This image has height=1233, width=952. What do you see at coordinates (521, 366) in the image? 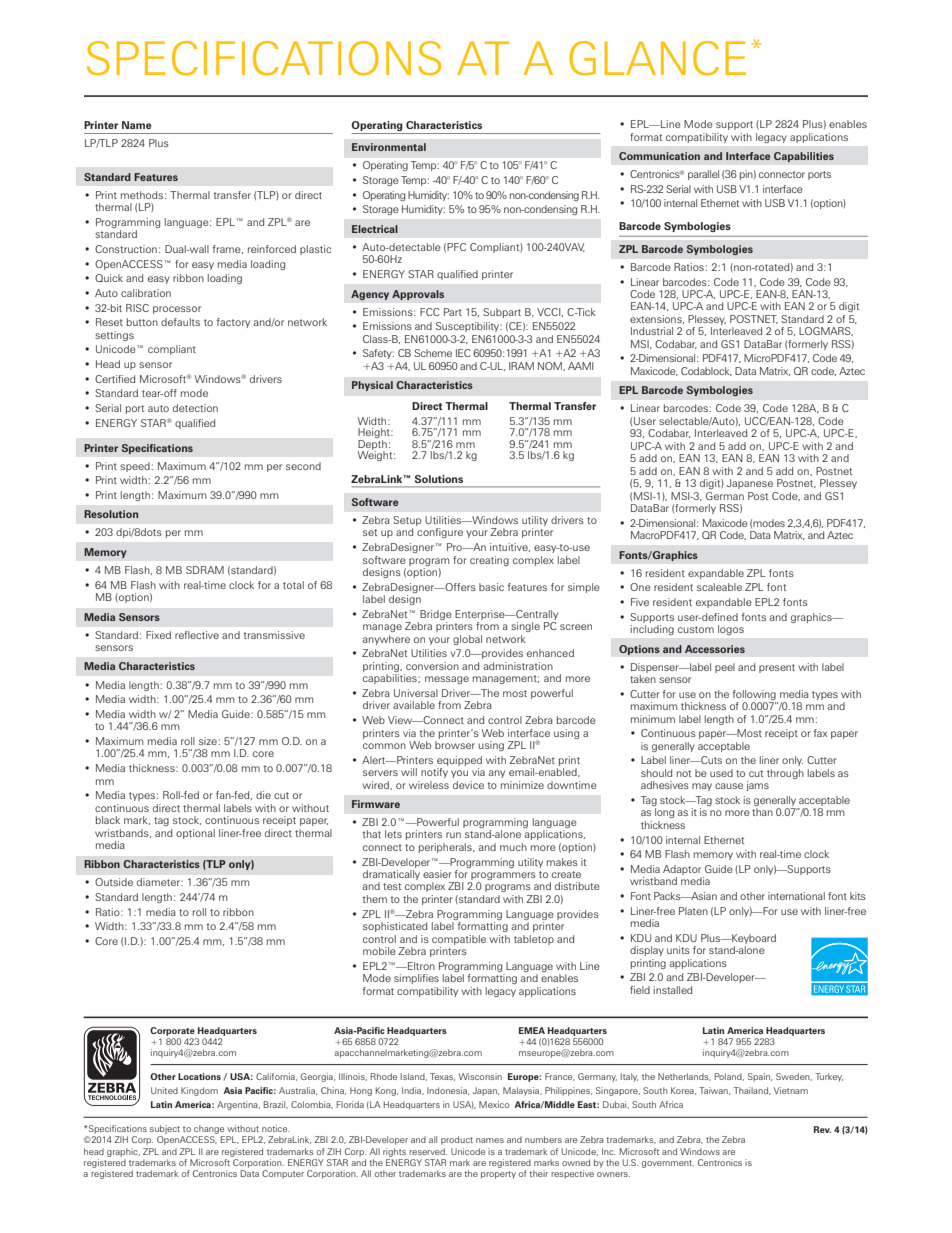
I see `IRAM` at bounding box center [521, 366].
